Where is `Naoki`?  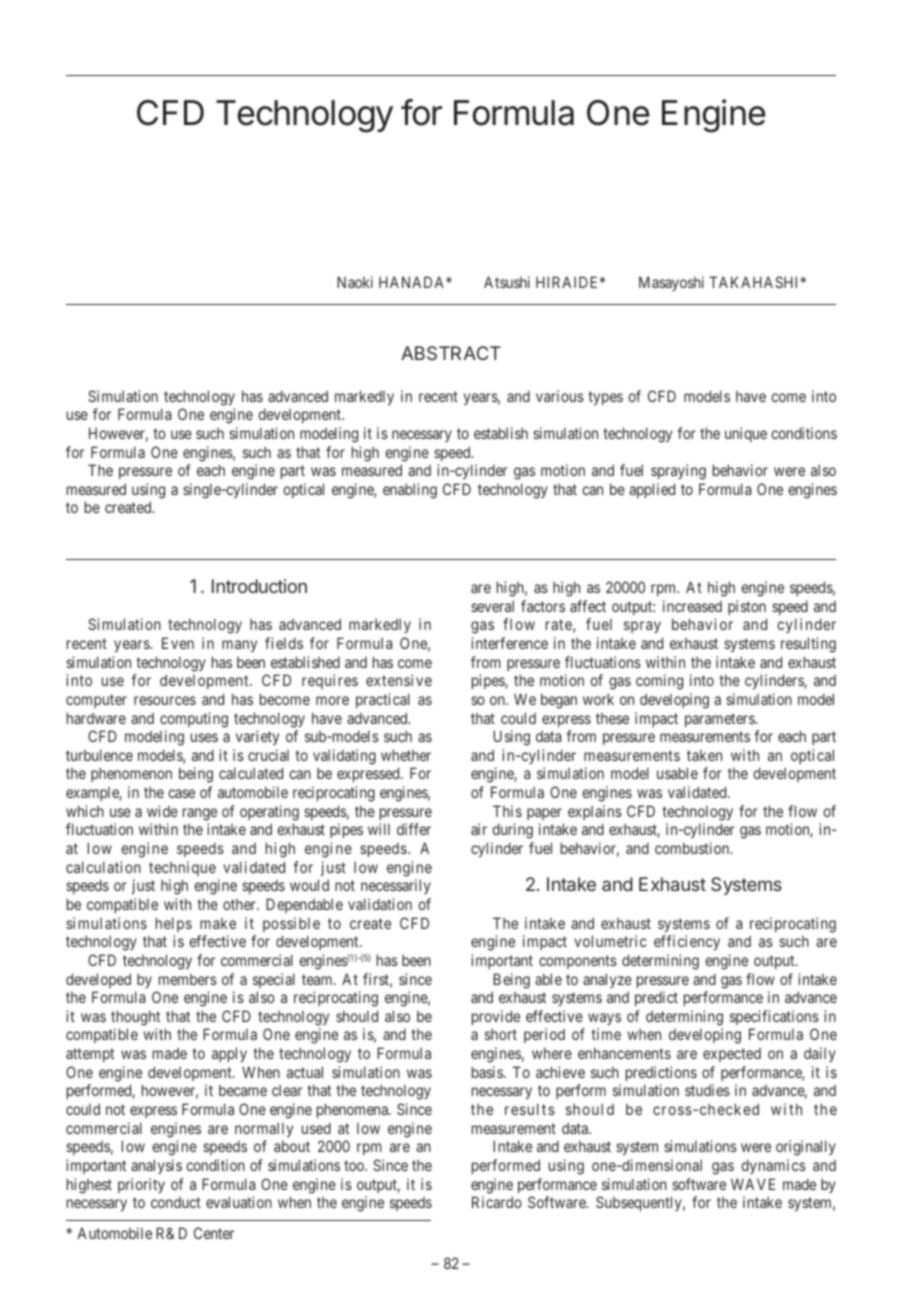
Naoki is located at coordinates (355, 282).
